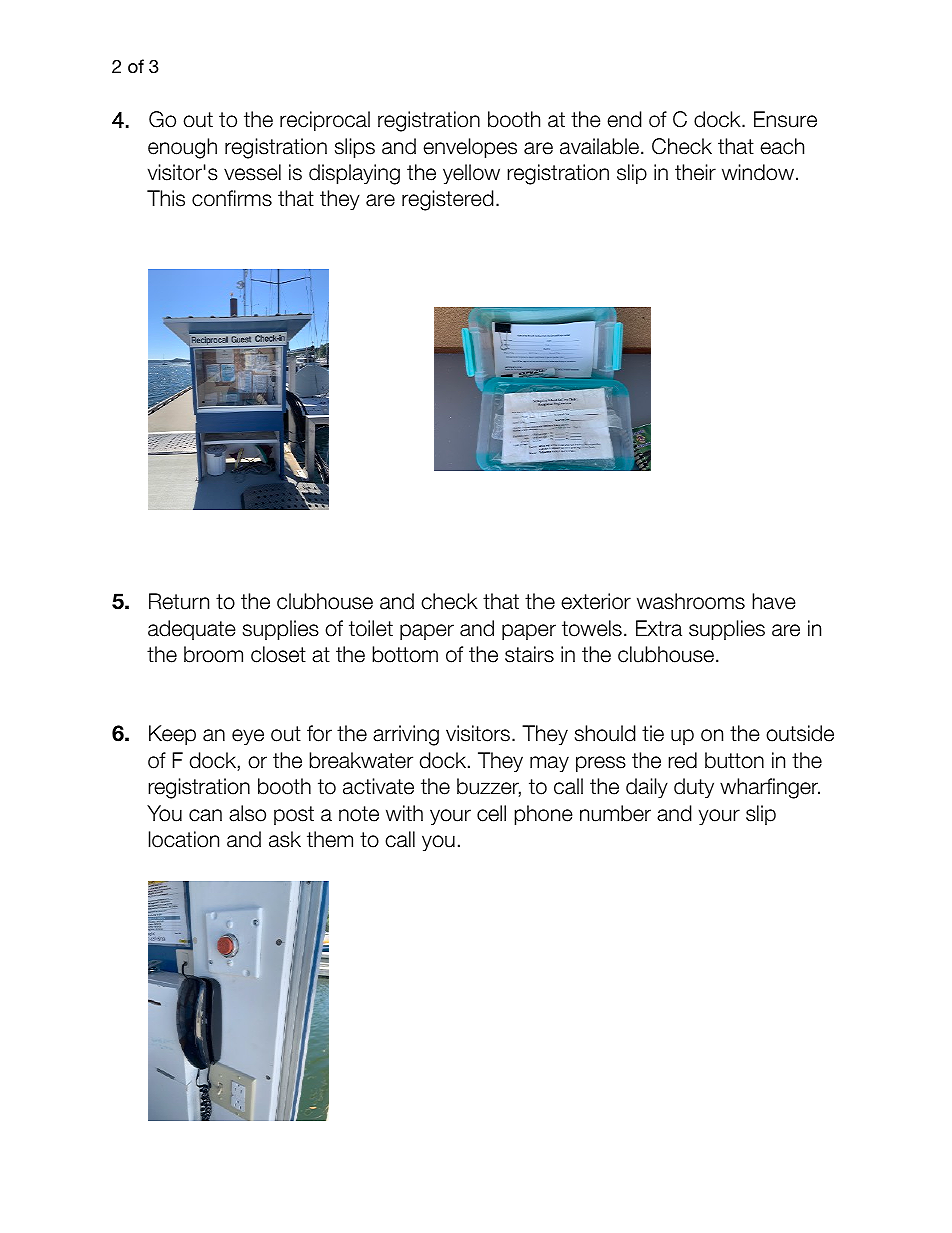  What do you see at coordinates (247, 813) in the page?
I see `also` at bounding box center [247, 813].
